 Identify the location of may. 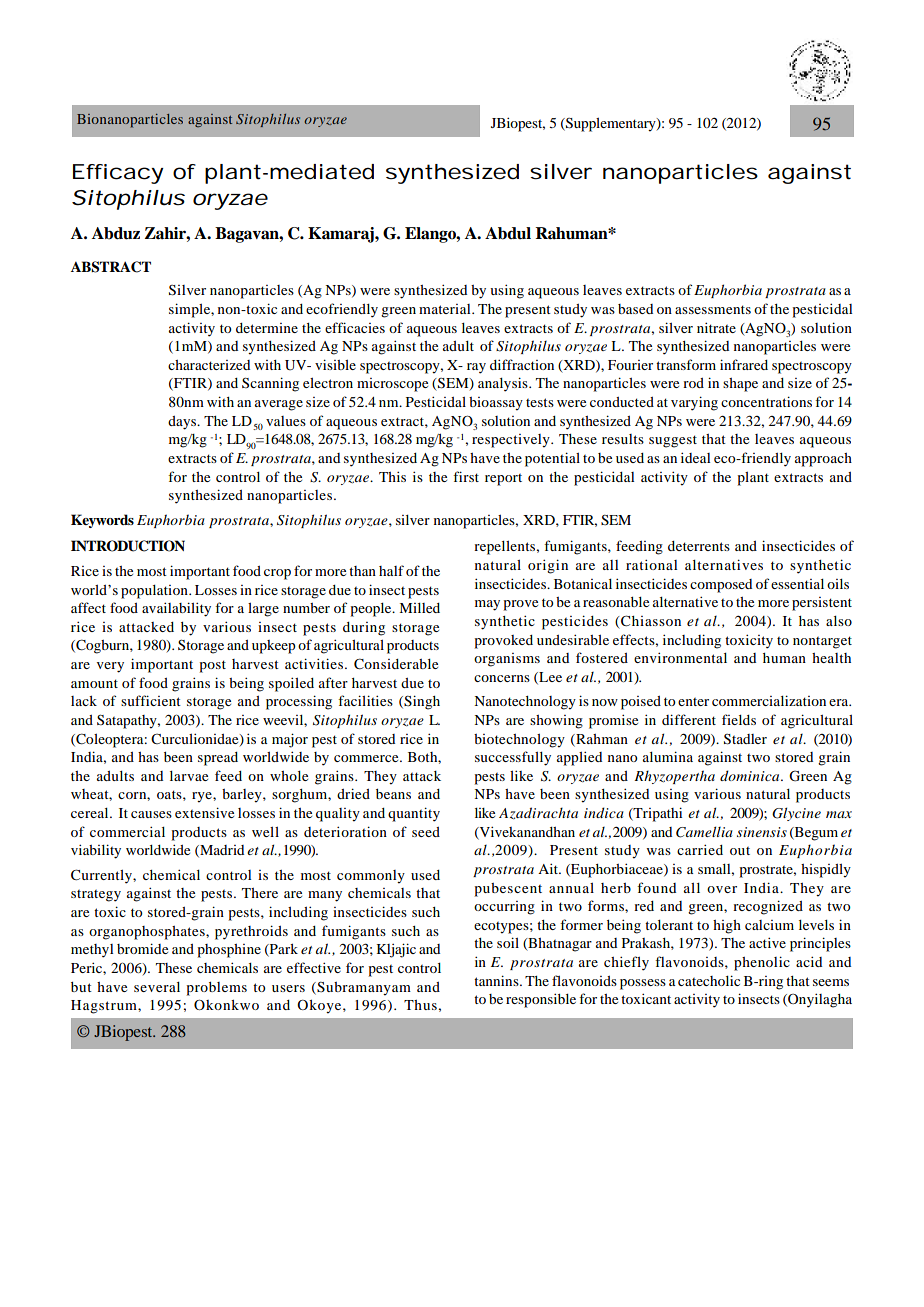
(487, 605).
